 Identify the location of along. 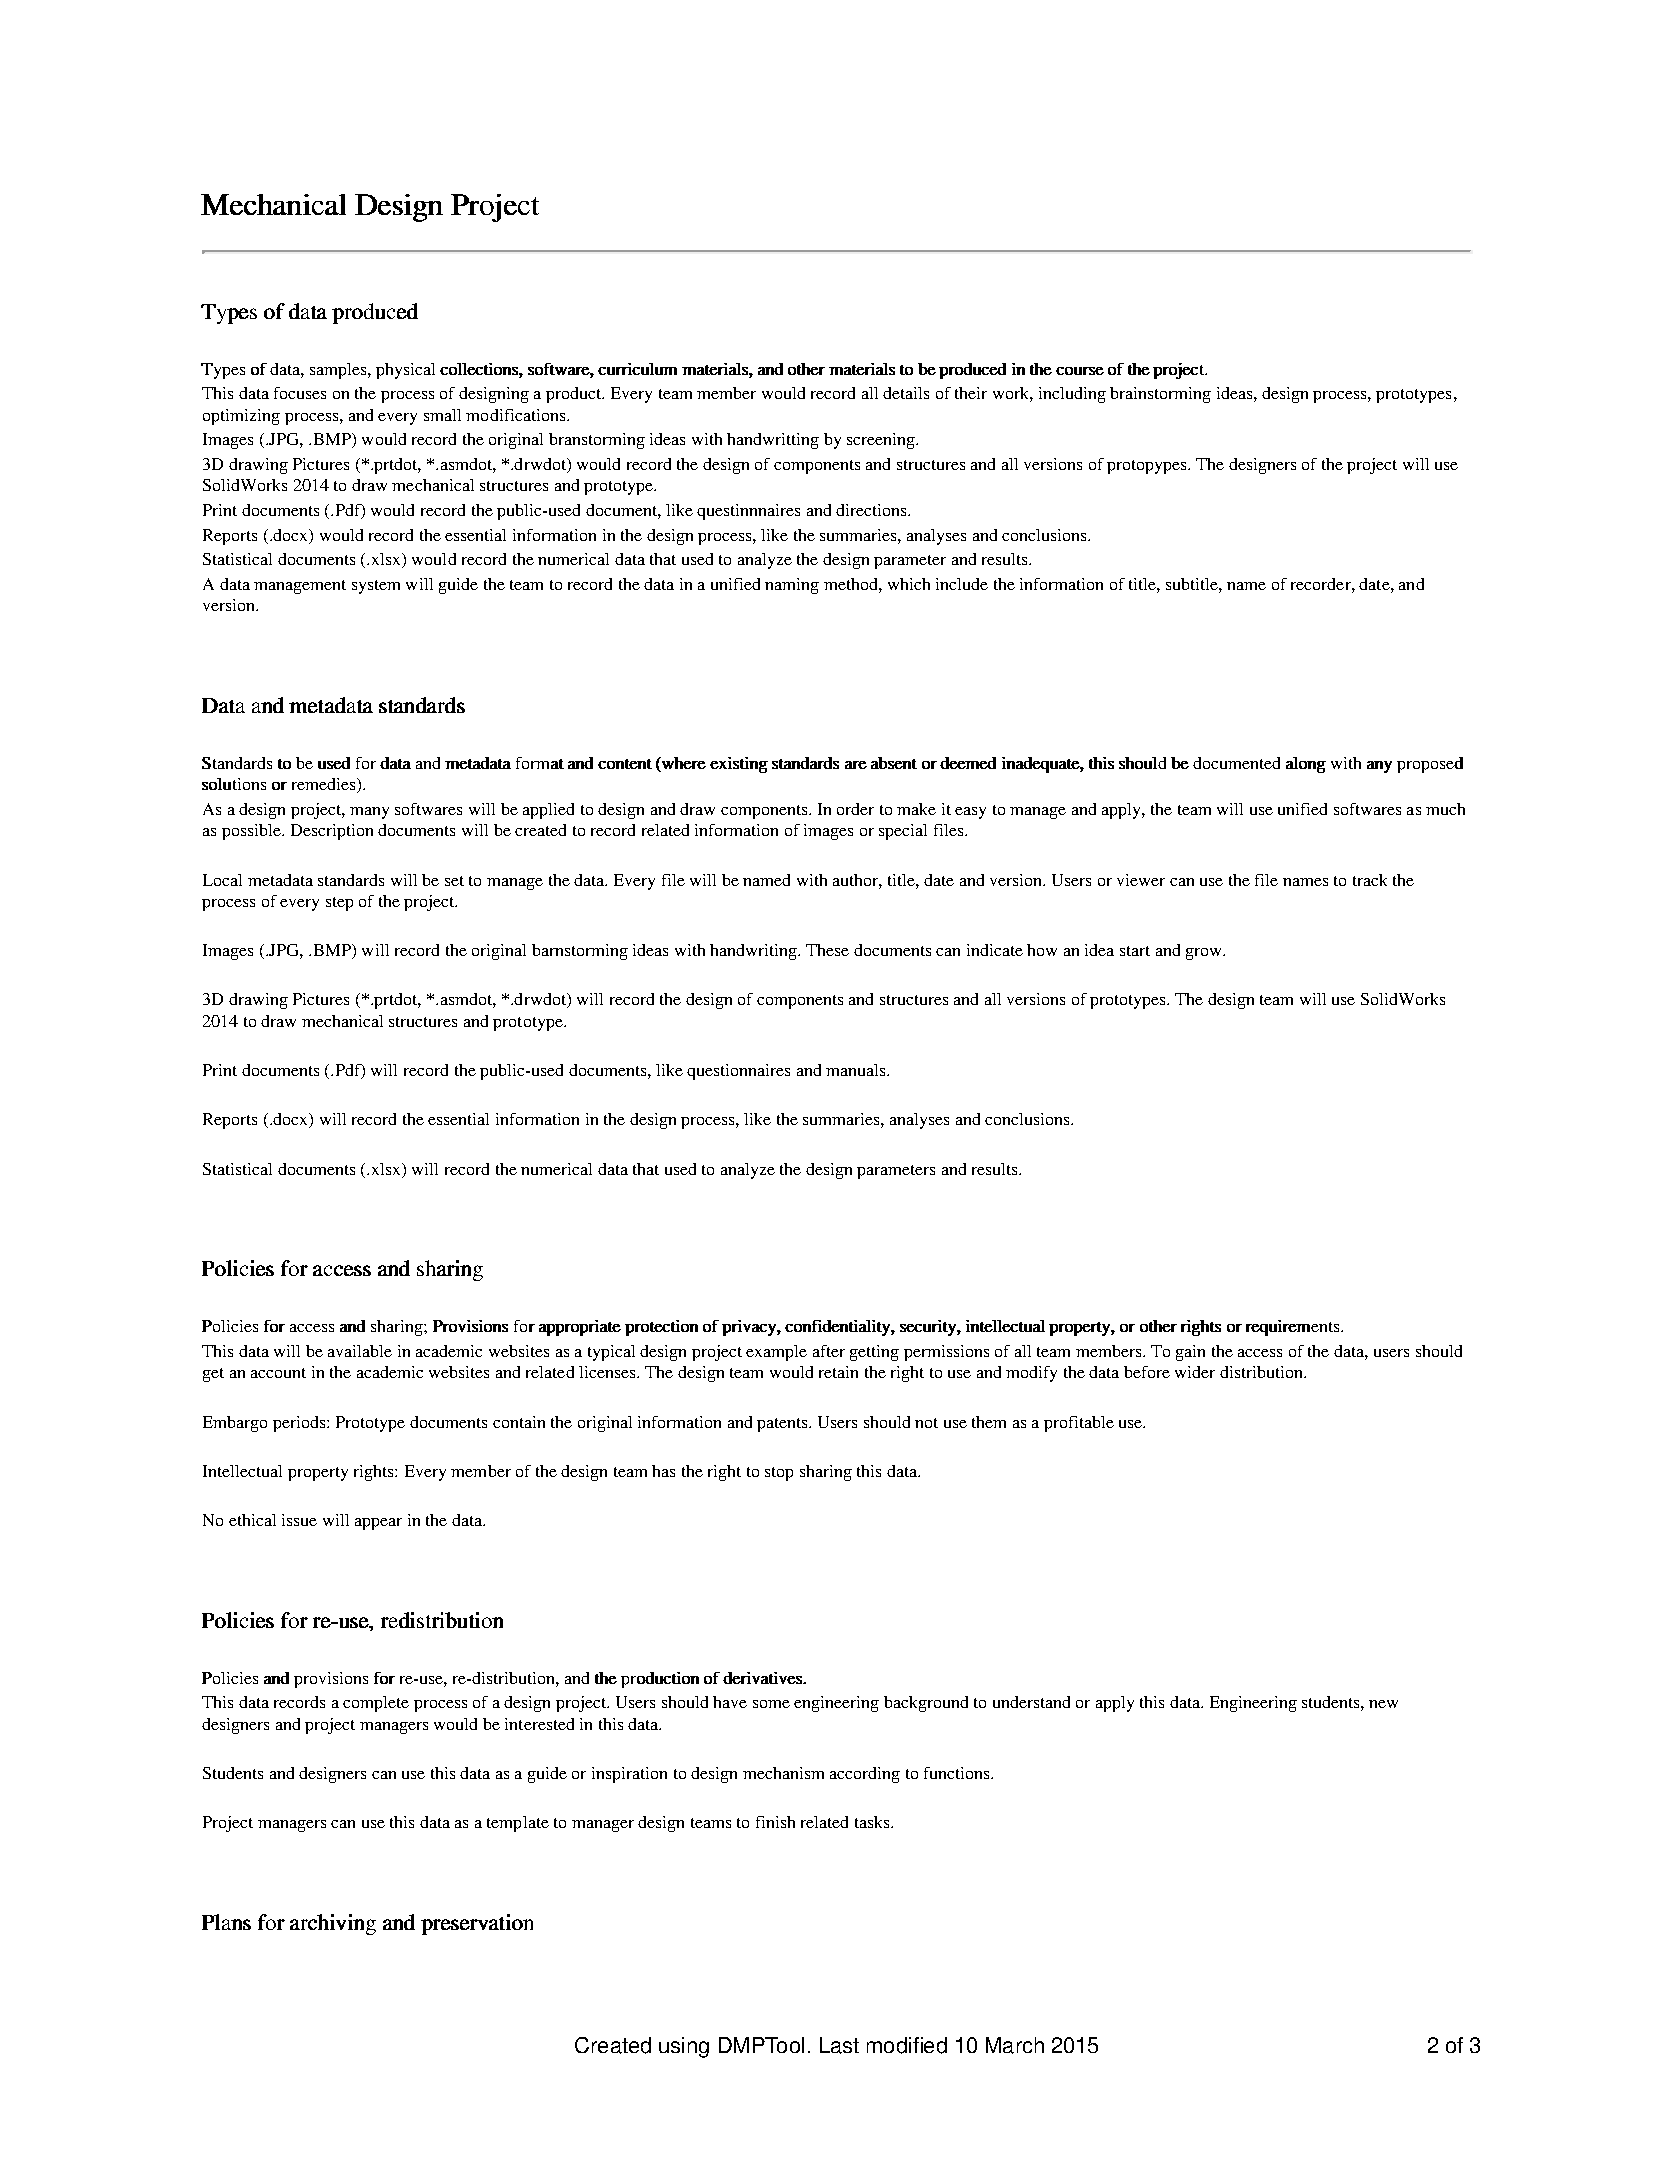
(1306, 765).
